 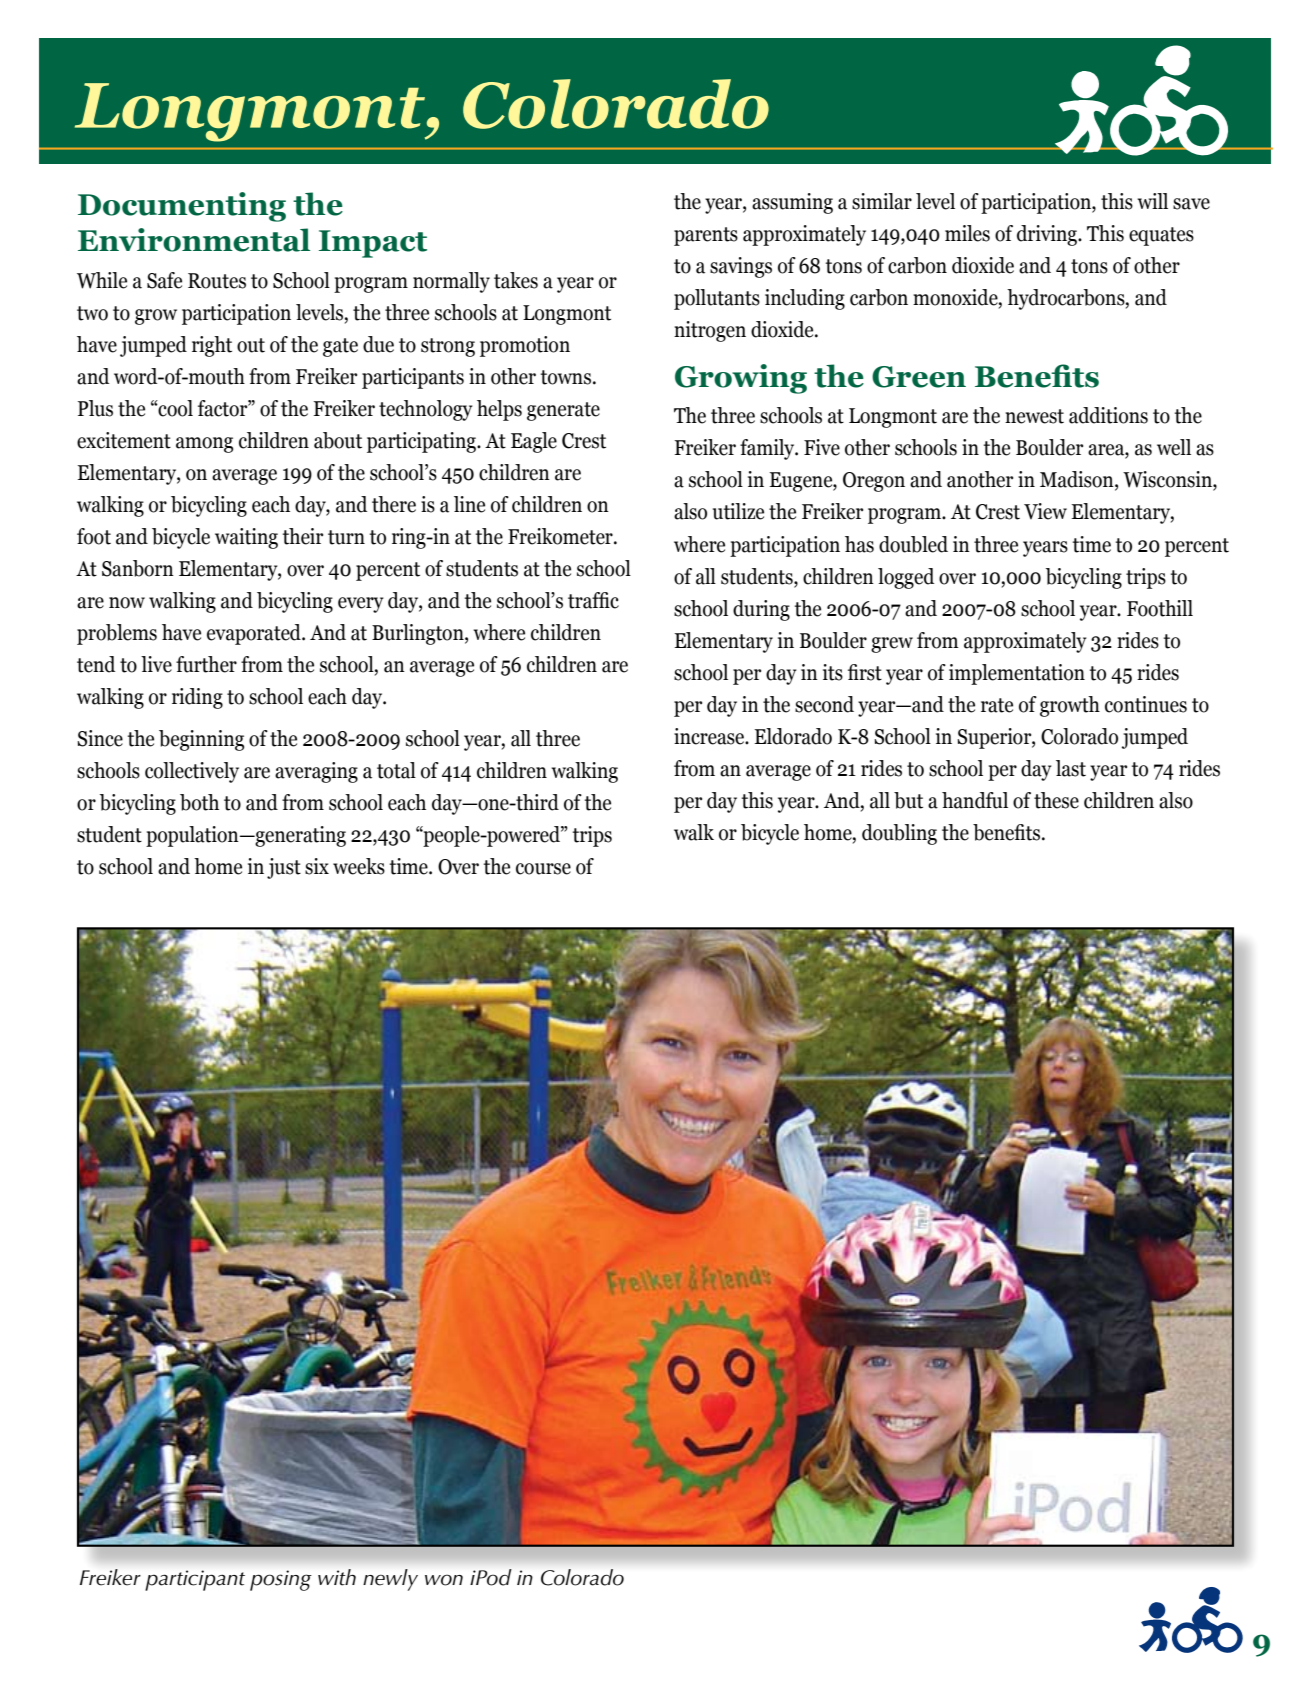 I want to click on six, so click(x=317, y=866).
